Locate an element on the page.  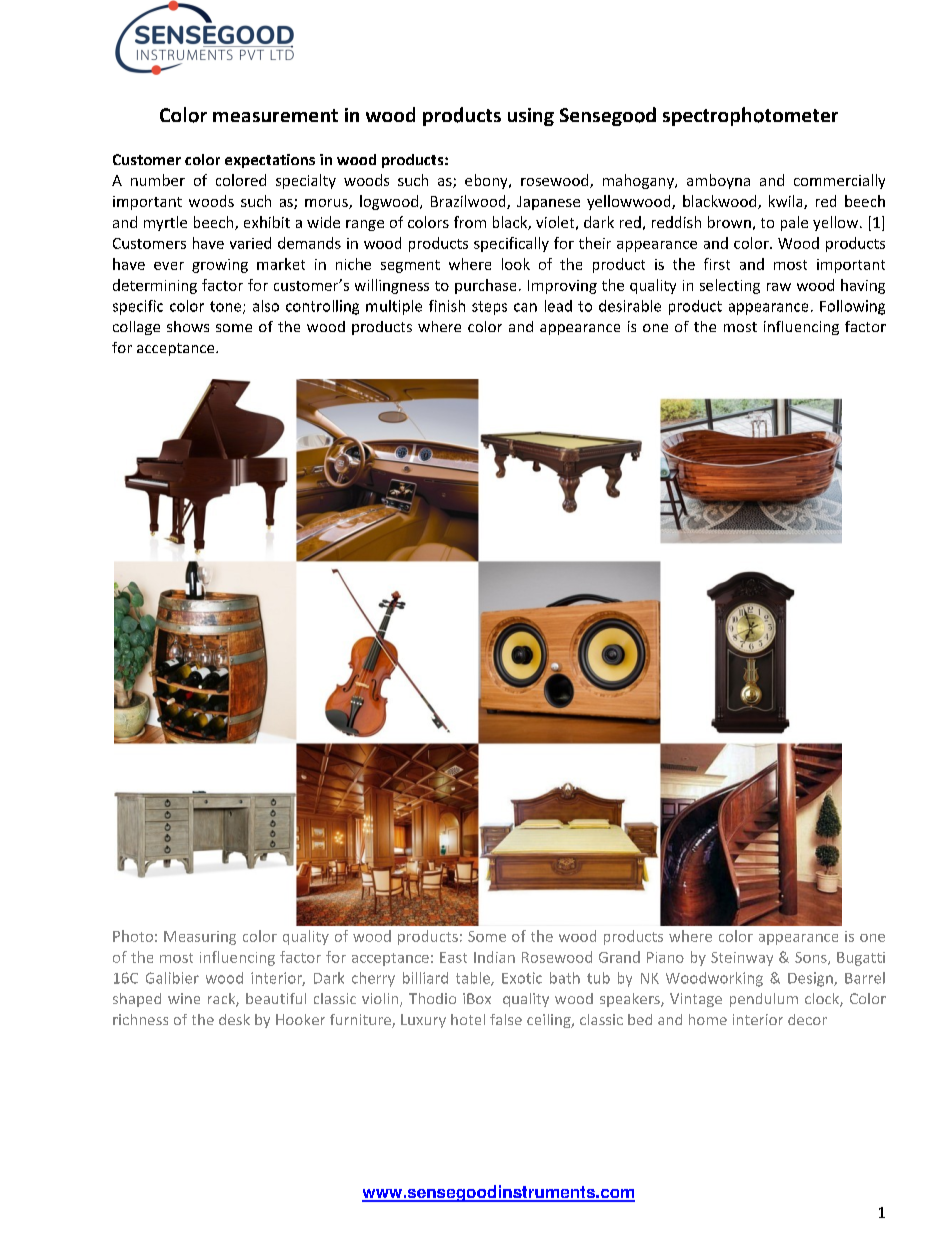
Measuring is located at coordinates (200, 938).
